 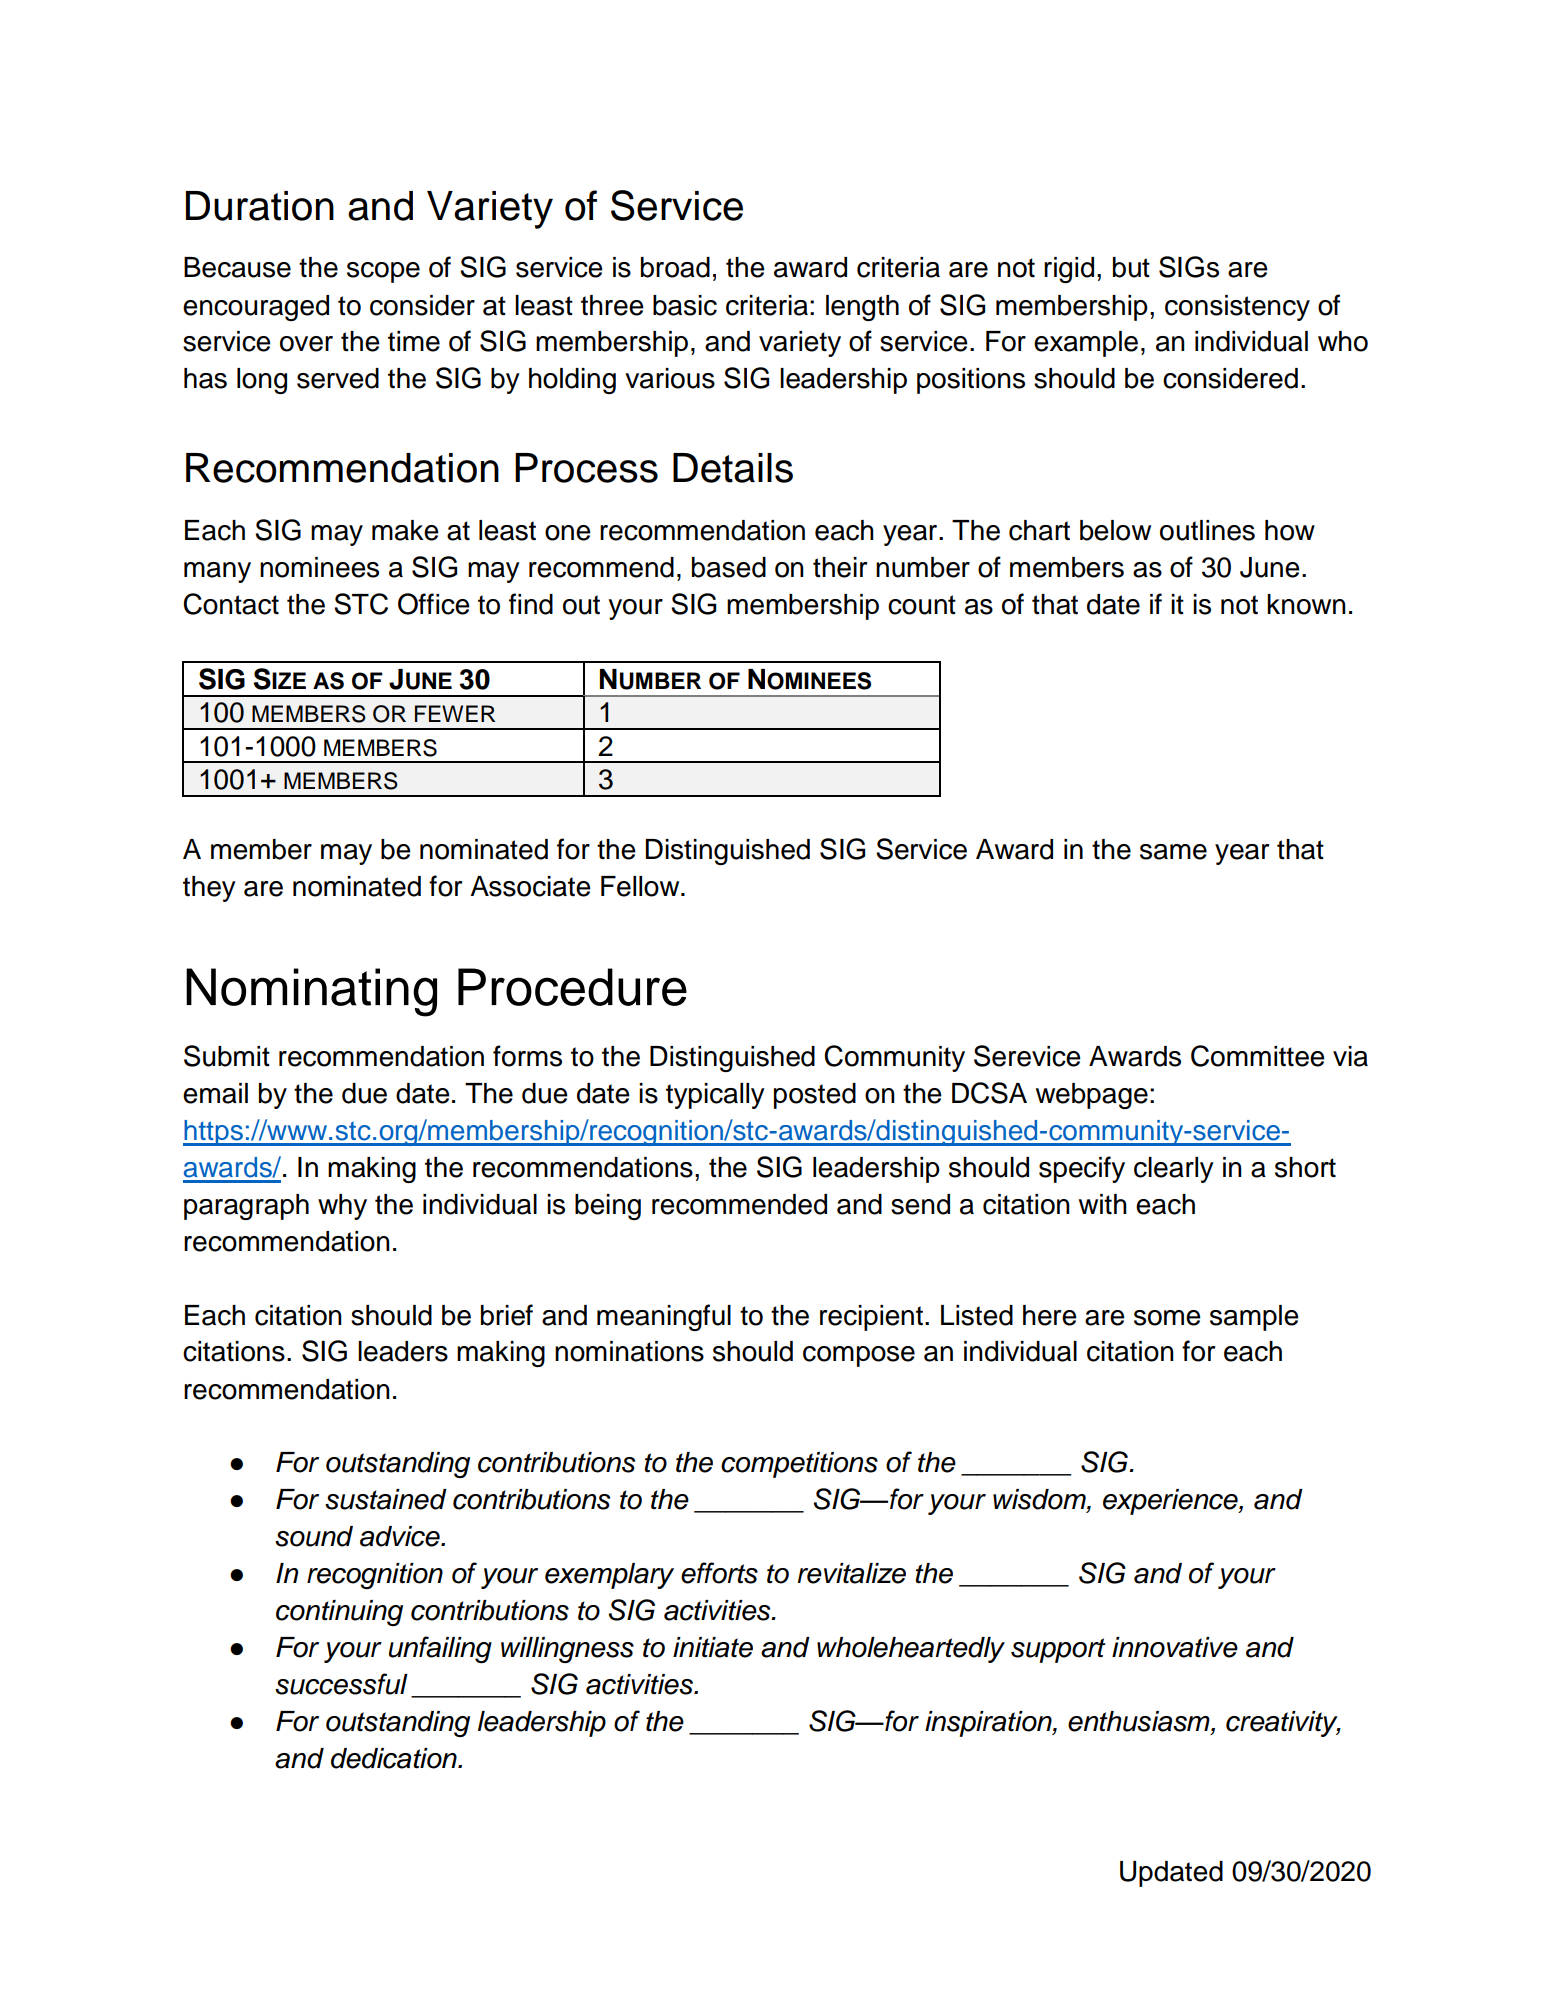 What do you see at coordinates (815, 1096) in the page?
I see `posted` at bounding box center [815, 1096].
